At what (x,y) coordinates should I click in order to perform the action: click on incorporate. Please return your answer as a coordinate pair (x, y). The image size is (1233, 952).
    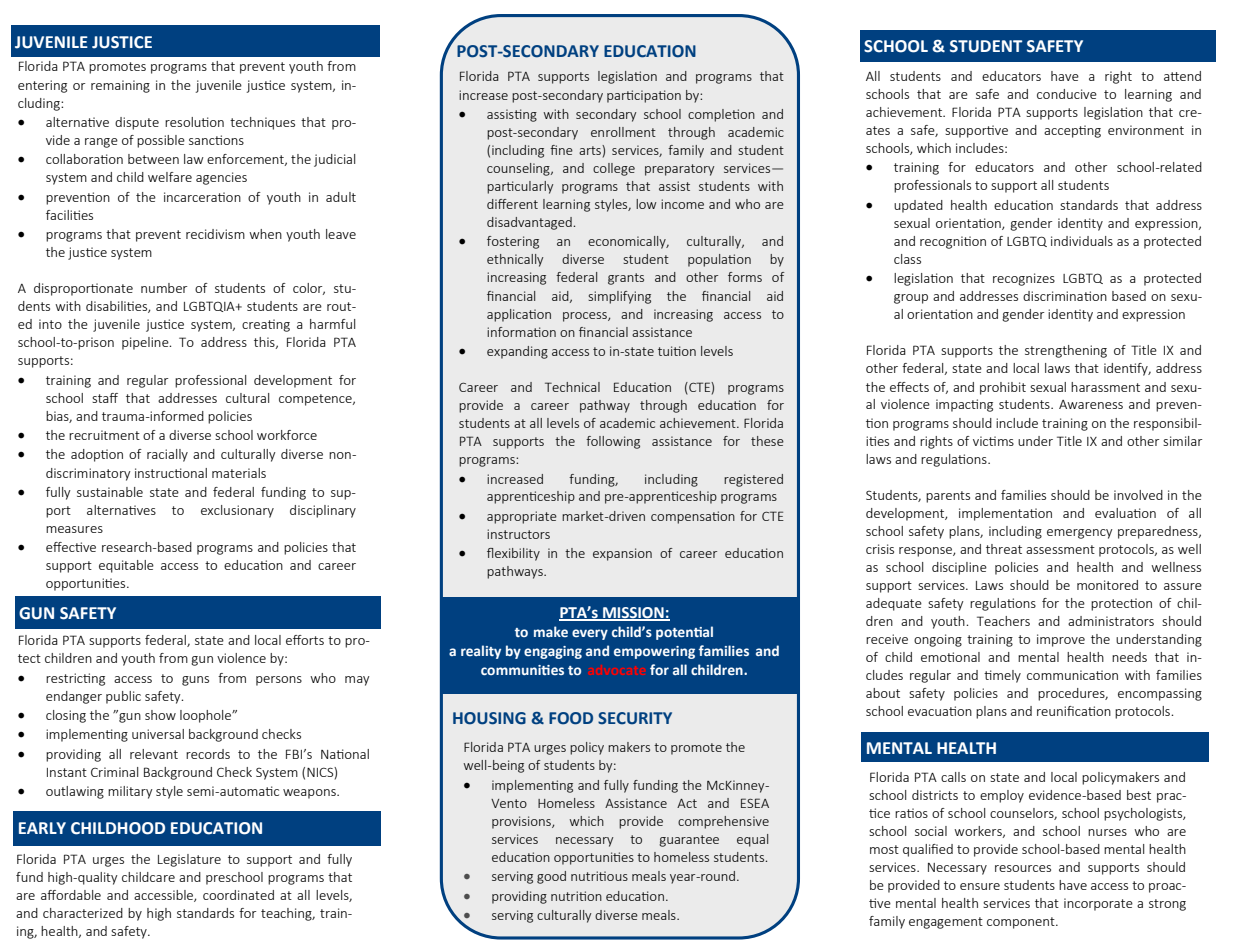
    Looking at the image, I should click on (1098, 904).
